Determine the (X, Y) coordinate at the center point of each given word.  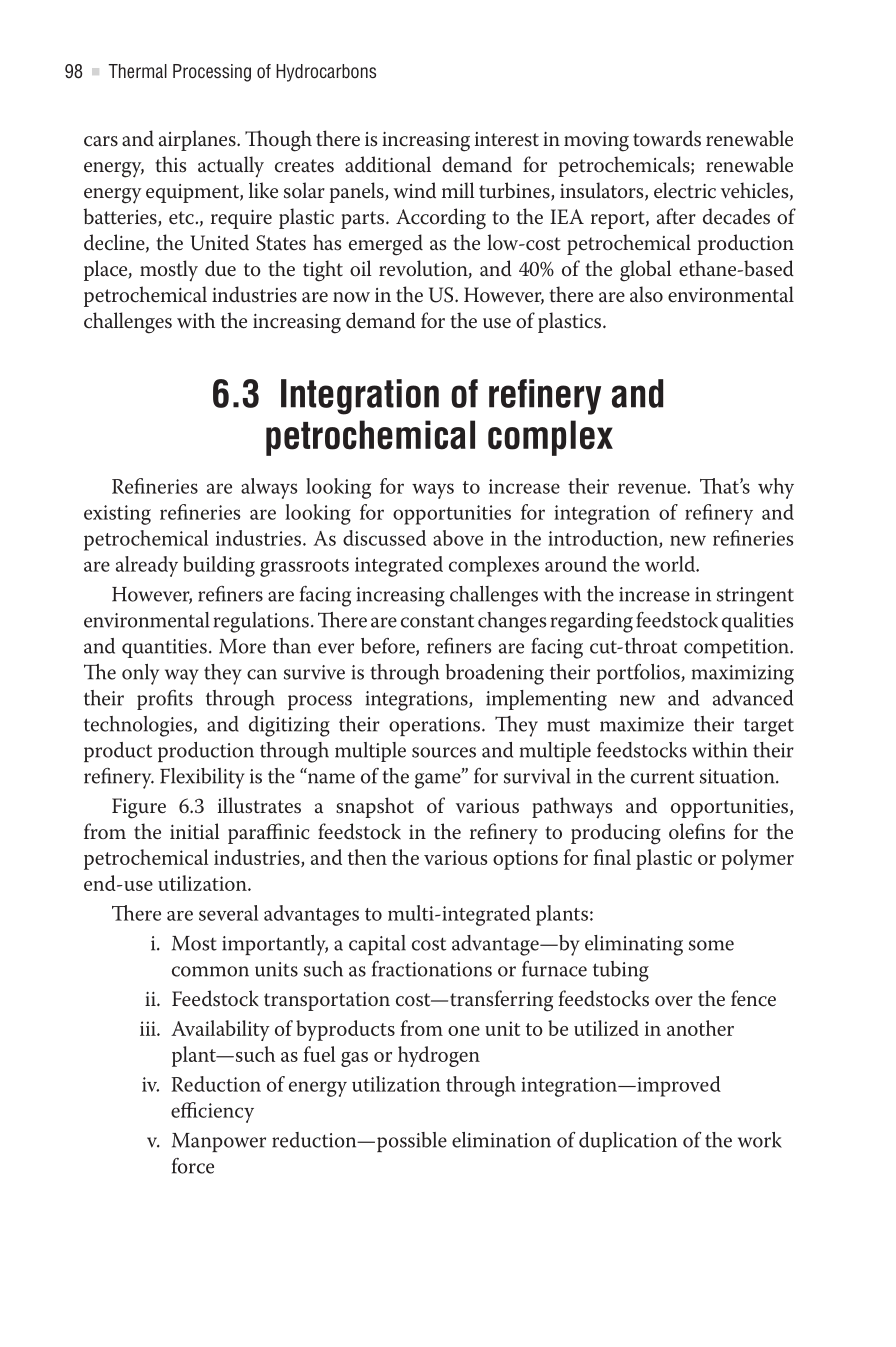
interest (507, 139)
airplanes (198, 140)
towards (667, 138)
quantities (164, 648)
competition (738, 648)
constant (437, 621)
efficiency (212, 1112)
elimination (501, 1140)
